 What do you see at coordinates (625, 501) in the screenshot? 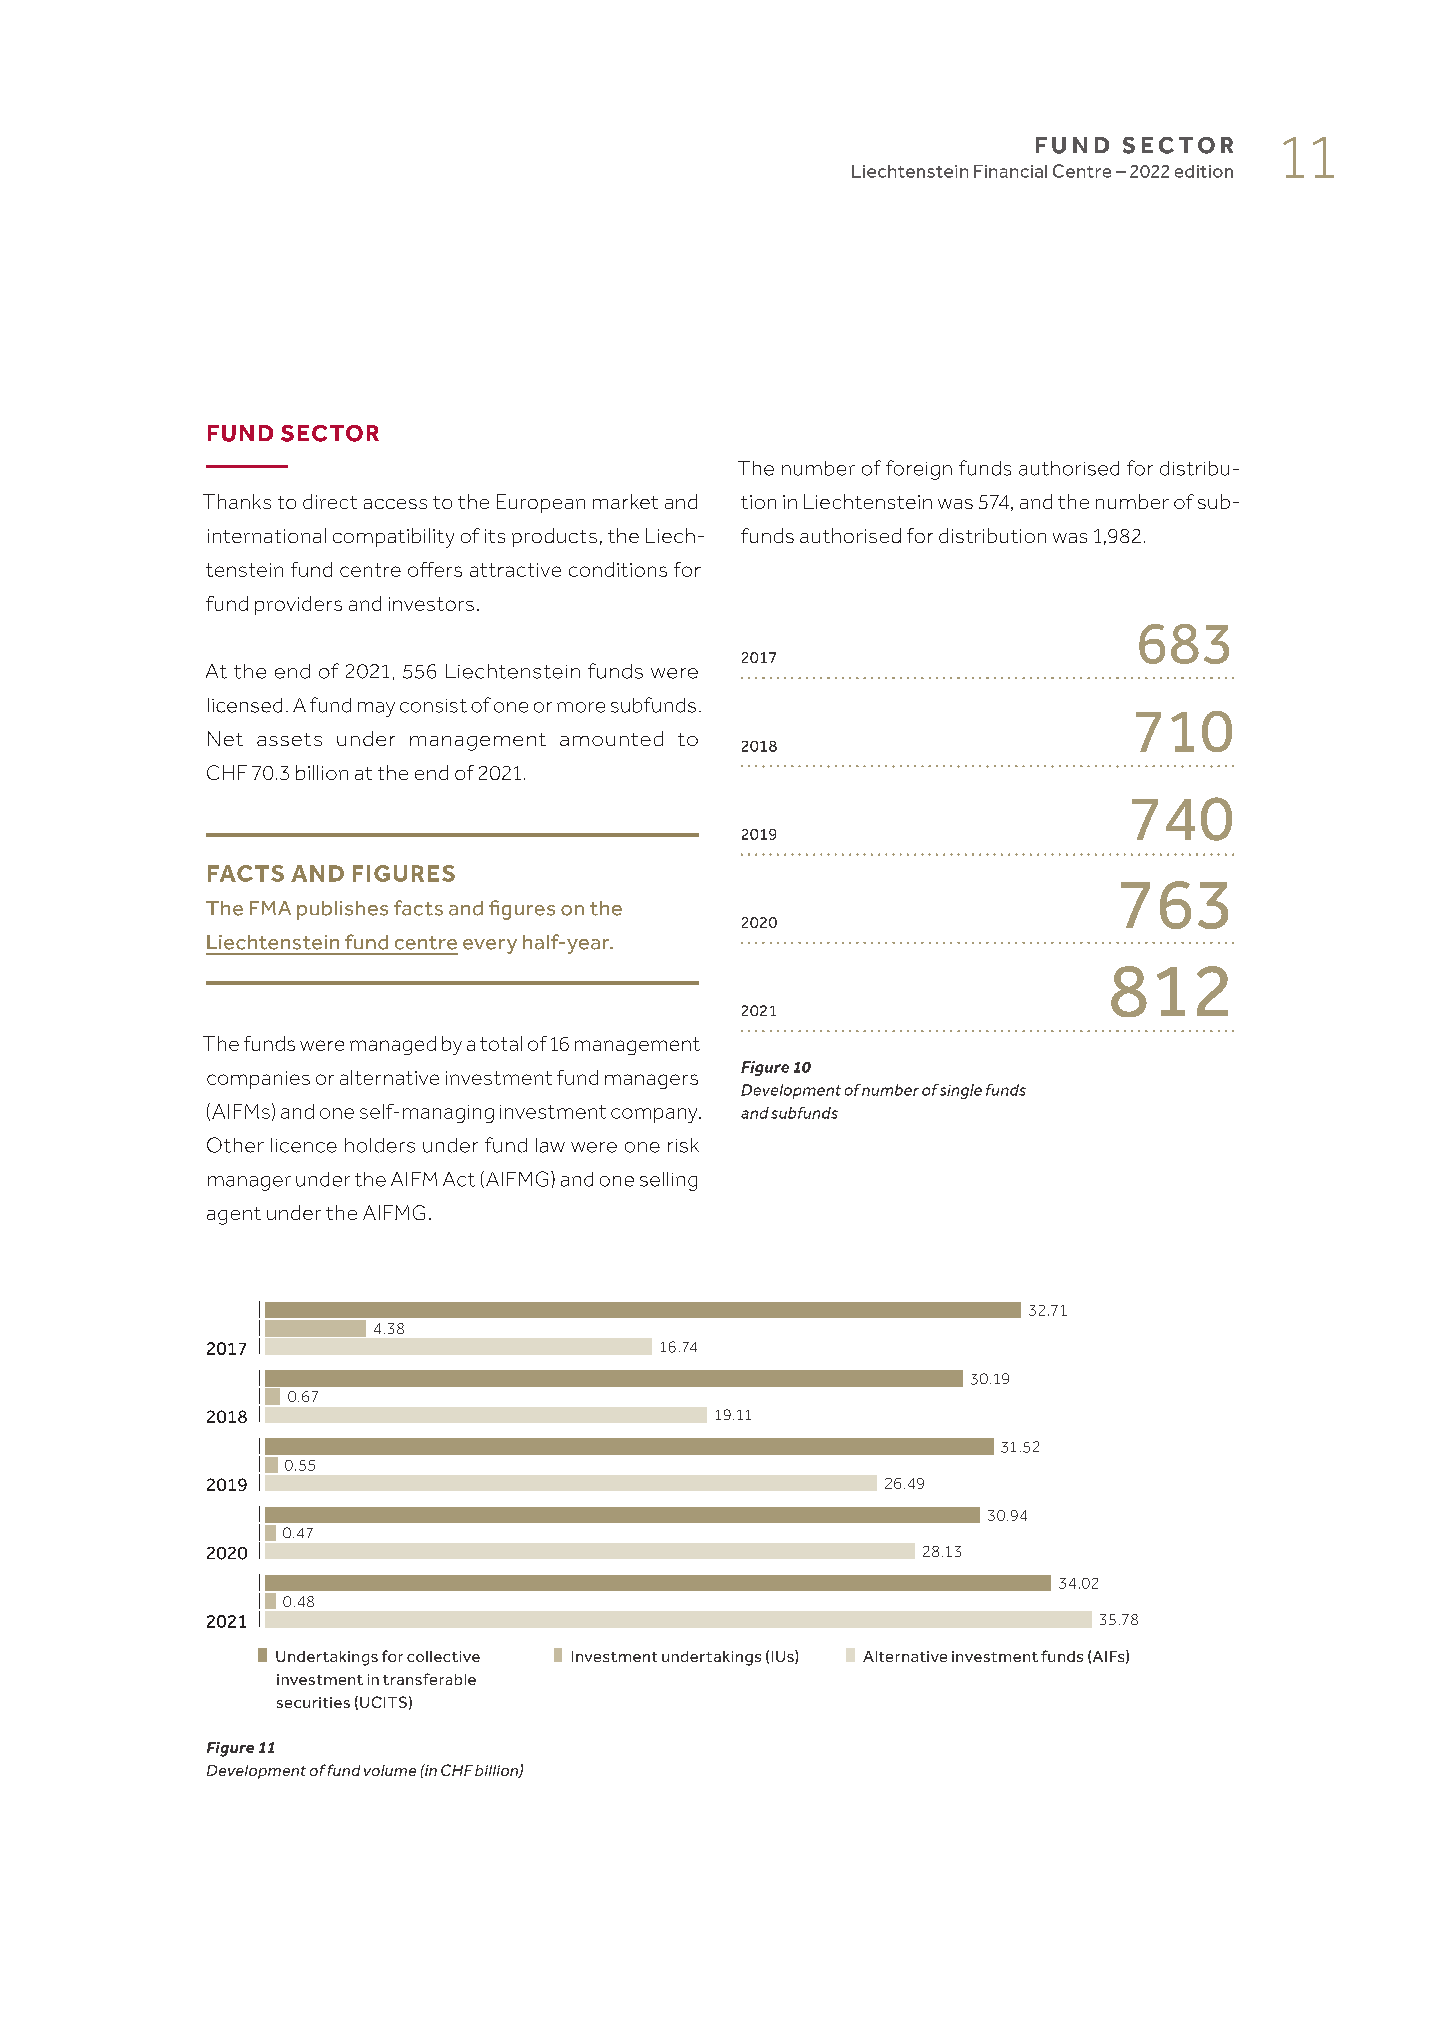
I see `market` at bounding box center [625, 501].
